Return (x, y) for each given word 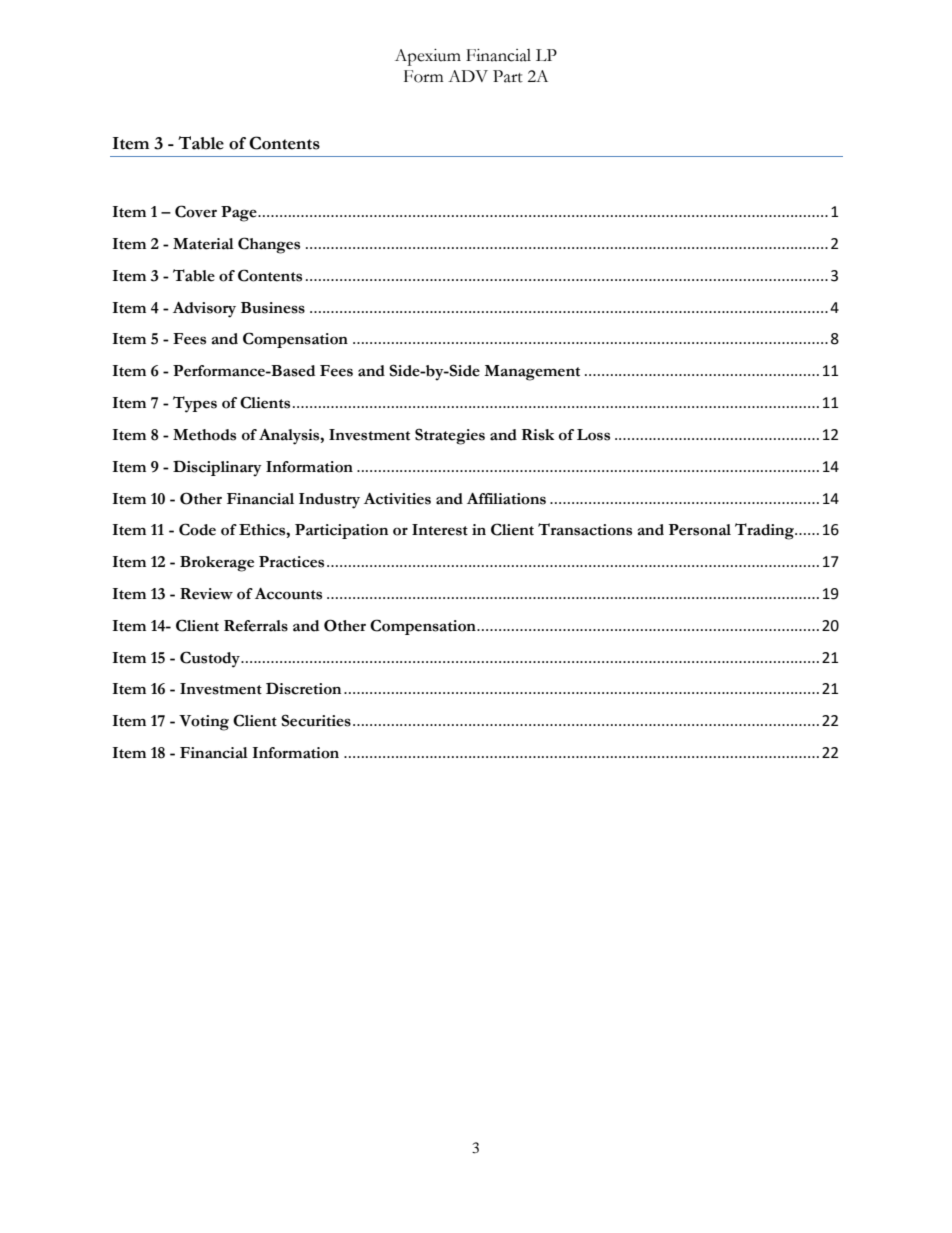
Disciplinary (217, 468)
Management (532, 373)
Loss (593, 435)
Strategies (450, 436)
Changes (269, 245)
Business (273, 308)
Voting (204, 723)
